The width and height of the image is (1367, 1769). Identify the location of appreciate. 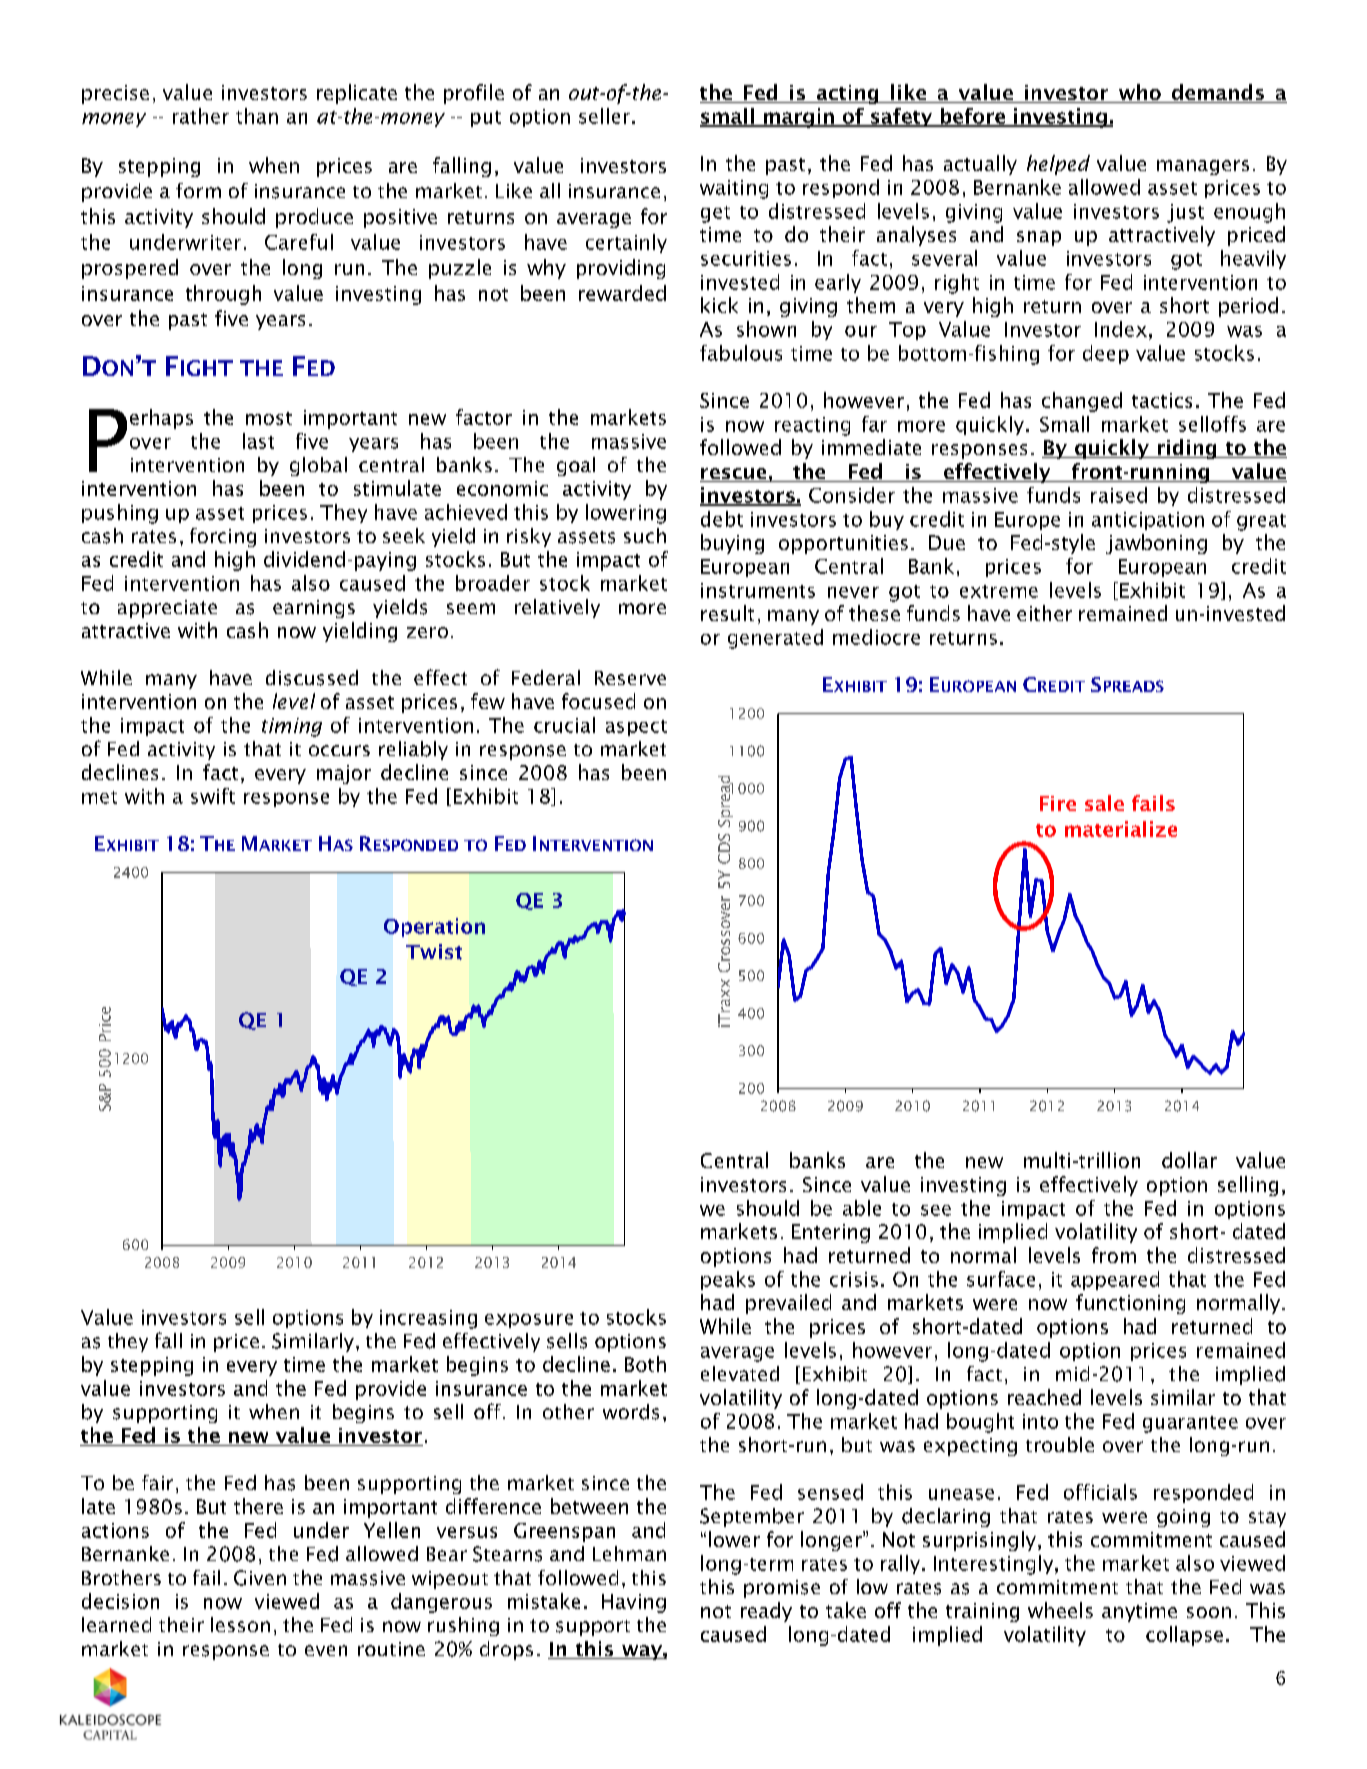
(167, 609).
